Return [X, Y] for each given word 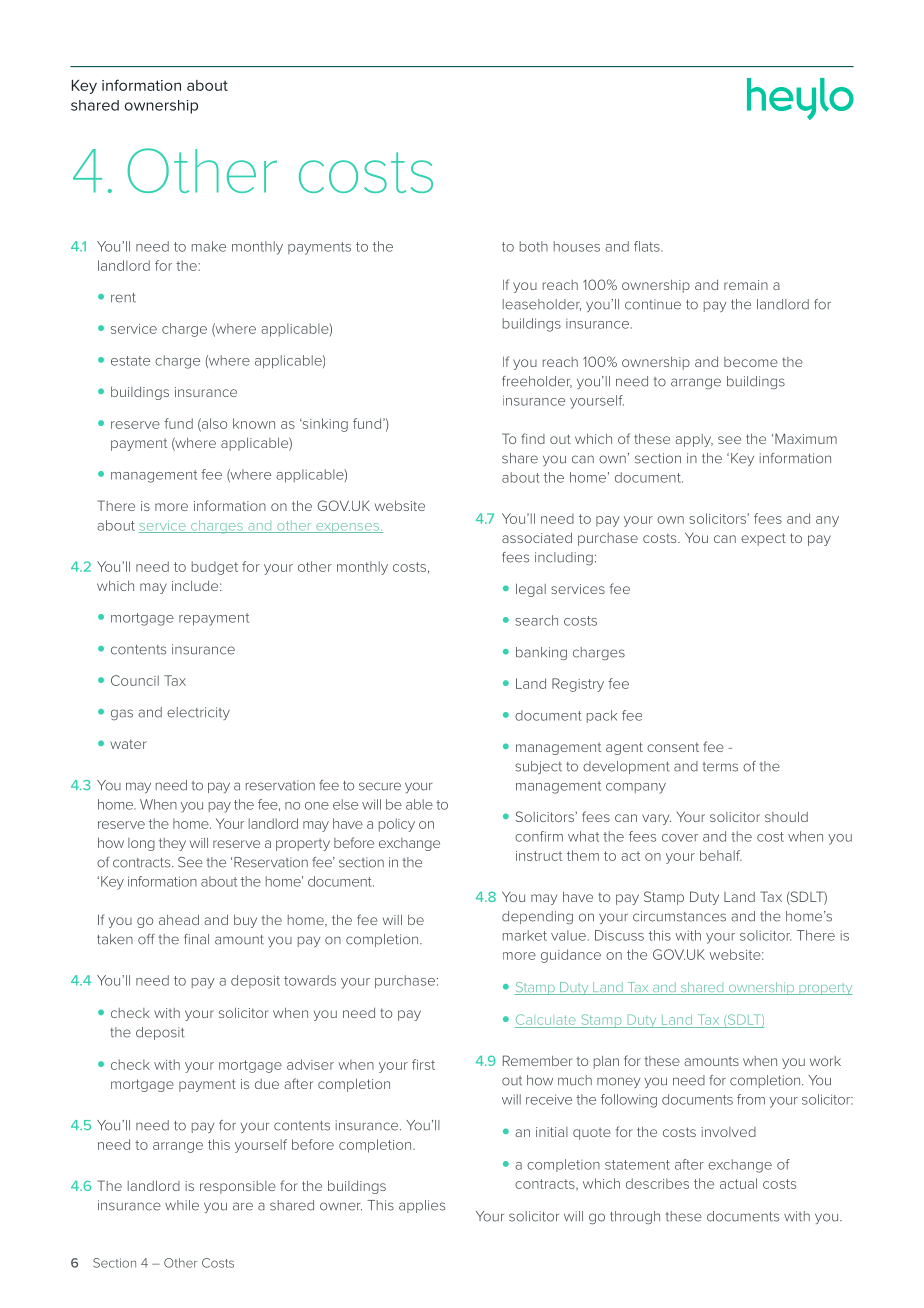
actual [738, 1183]
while [182, 1205]
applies [422, 1206]
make [209, 246]
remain [746, 285]
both [534, 246]
